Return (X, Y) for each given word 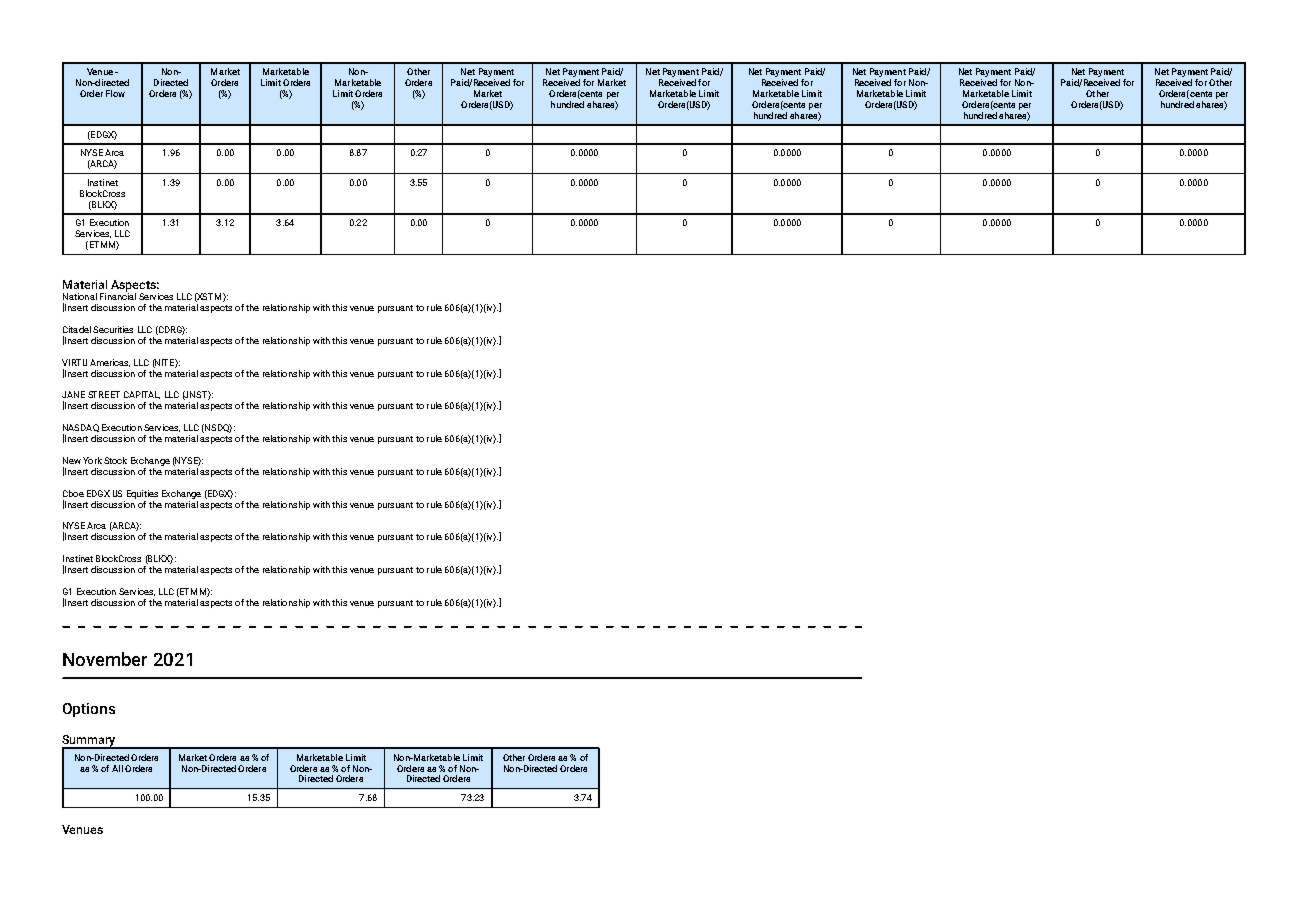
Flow (115, 93)
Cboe (73, 493)
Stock (115, 460)
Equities (142, 494)
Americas (110, 363)
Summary (90, 742)
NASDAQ (81, 429)
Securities (113, 329)
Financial (118, 295)
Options (89, 710)
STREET (104, 394)
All (117, 768)
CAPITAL (142, 395)
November (105, 659)
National (80, 296)
